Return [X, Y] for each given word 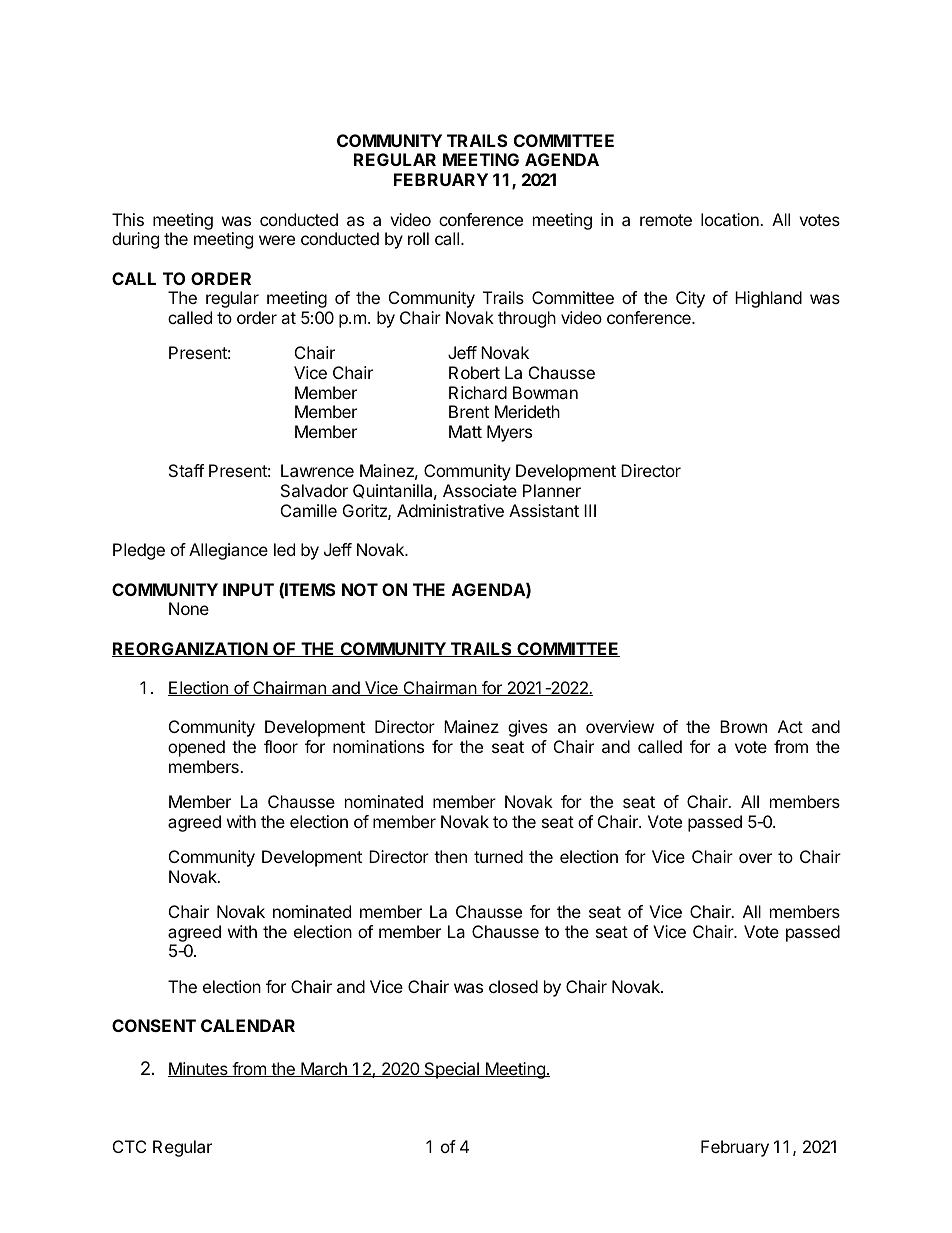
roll [418, 238]
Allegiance [228, 551]
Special [451, 1070]
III [590, 510]
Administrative [450, 510]
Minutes [199, 1069]
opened [196, 748]
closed [513, 986]
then [450, 856]
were [277, 240]
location [731, 219]
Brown [743, 726]
